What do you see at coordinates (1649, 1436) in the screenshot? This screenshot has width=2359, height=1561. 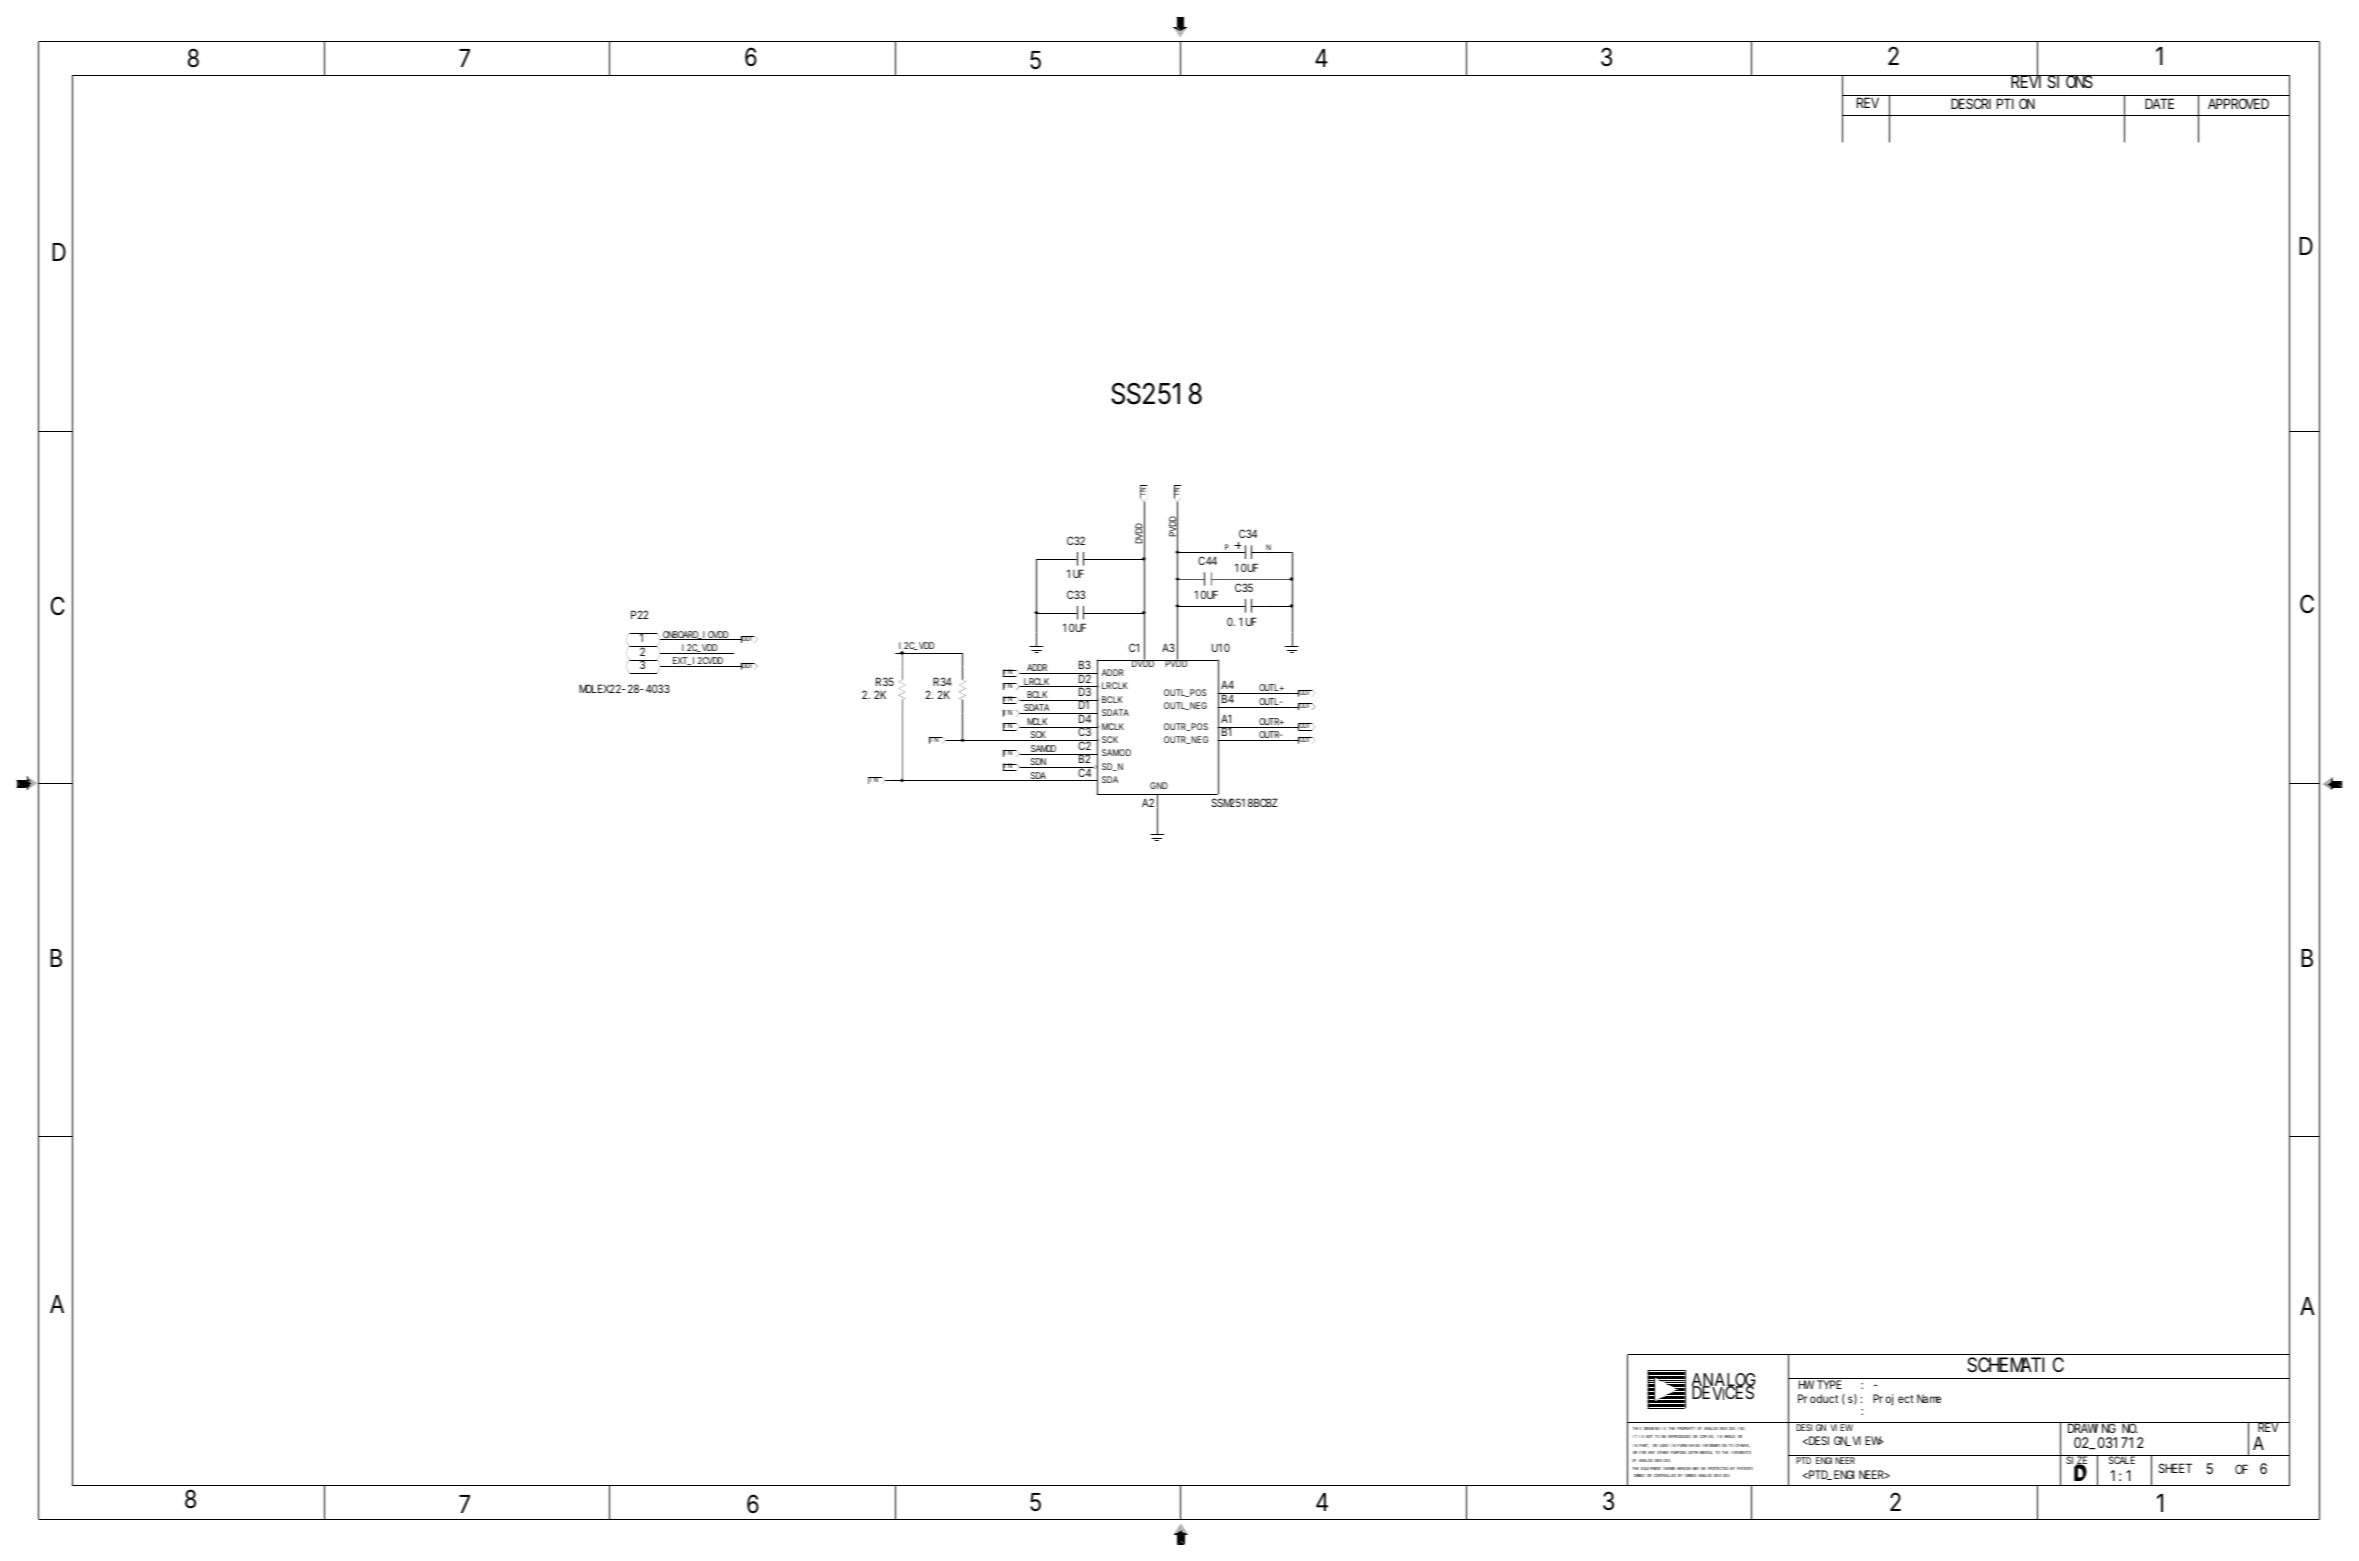 I see `NOT` at bounding box center [1649, 1436].
